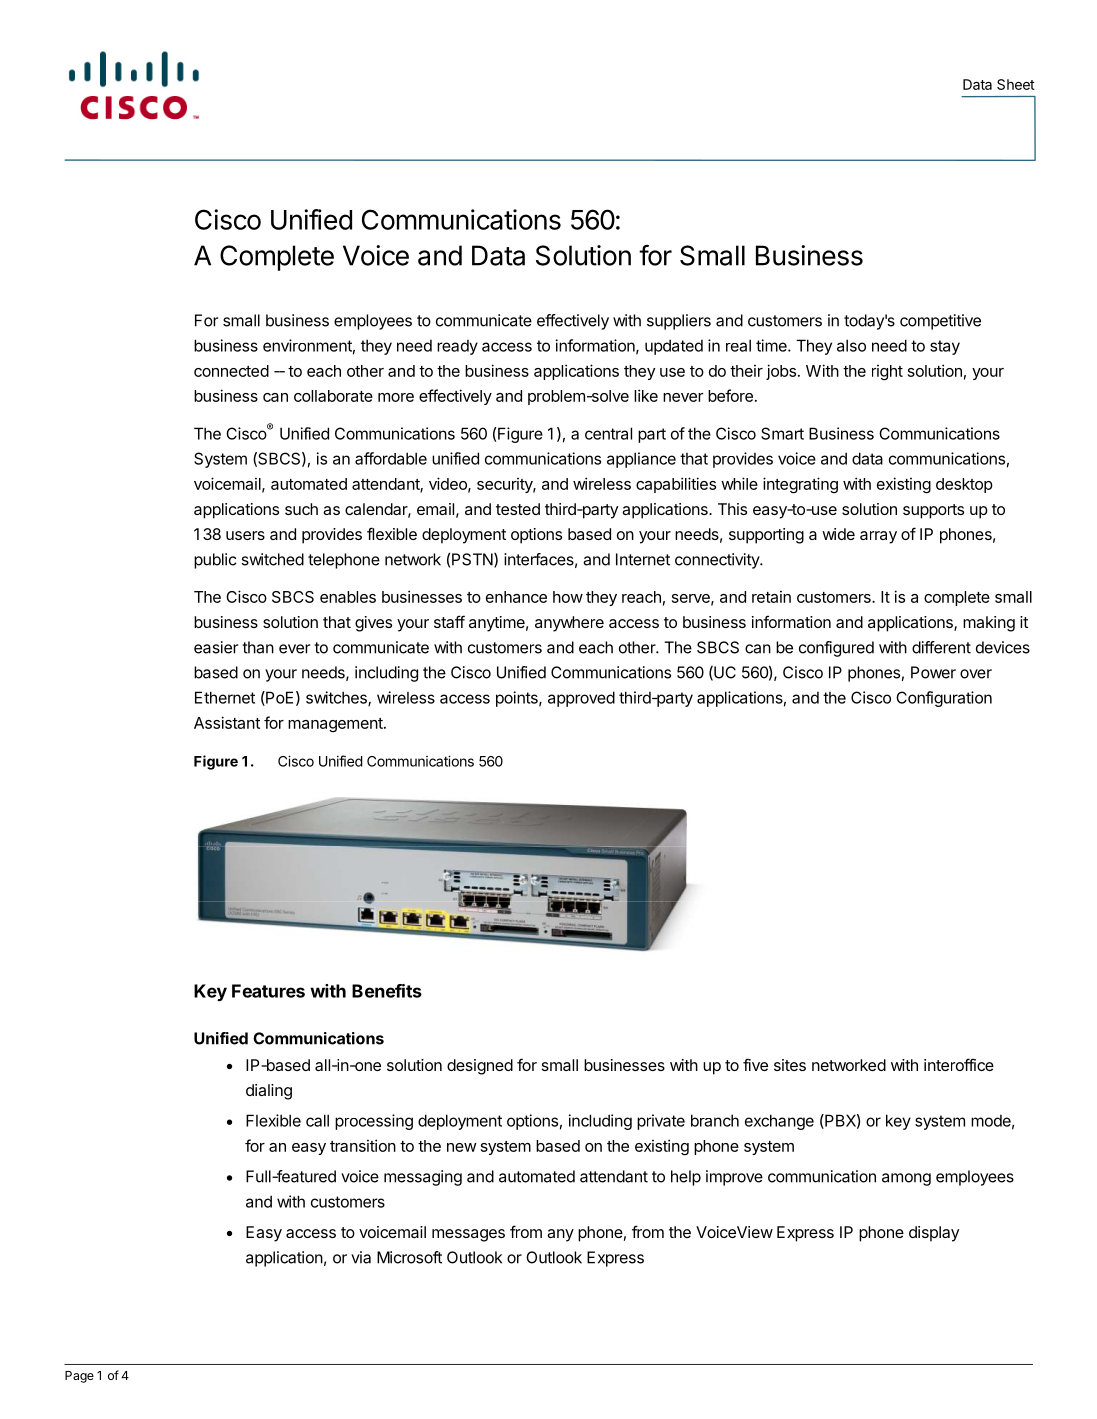 The width and height of the screenshot is (1097, 1419). Describe the element at coordinates (1016, 84) in the screenshot. I see `Sheet` at that location.
